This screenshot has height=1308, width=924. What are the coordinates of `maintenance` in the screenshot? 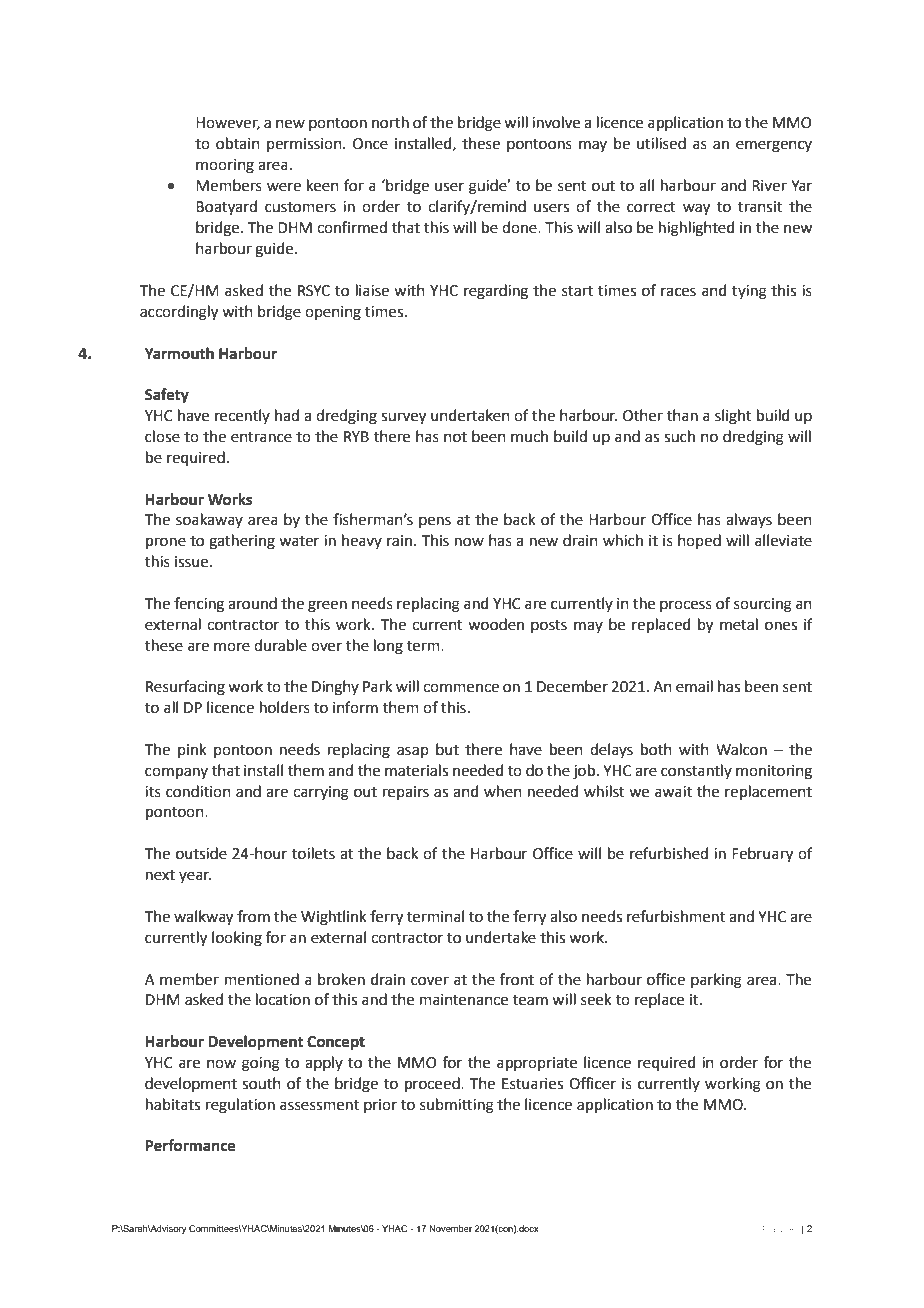 It's located at (464, 1000).
